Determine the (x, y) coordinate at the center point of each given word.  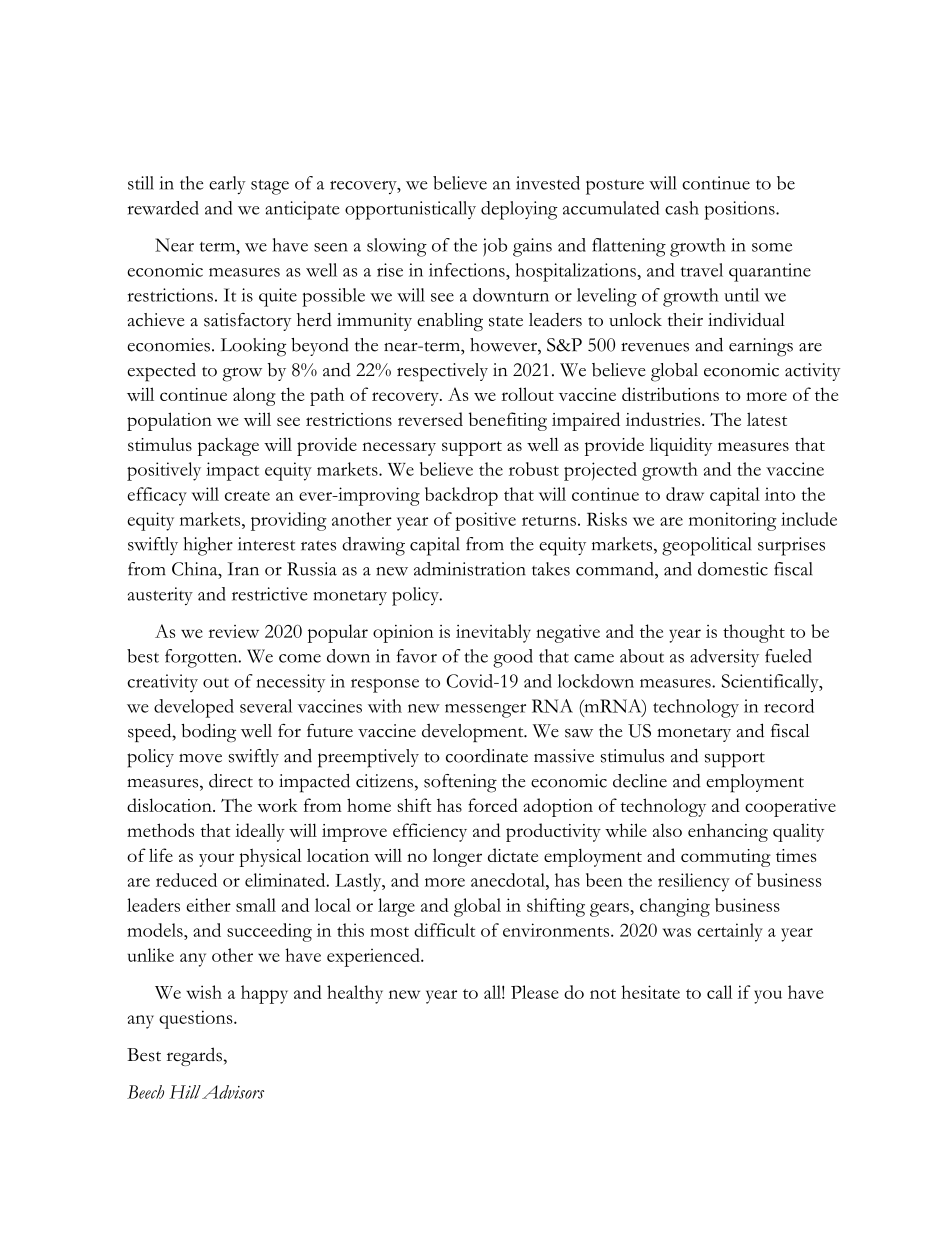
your (216, 860)
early (227, 185)
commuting (726, 858)
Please (535, 992)
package (228, 447)
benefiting (508, 421)
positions (740, 210)
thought (754, 633)
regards (194, 1056)
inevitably (493, 633)
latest (767, 419)
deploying (519, 210)
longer (457, 858)
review (234, 631)
